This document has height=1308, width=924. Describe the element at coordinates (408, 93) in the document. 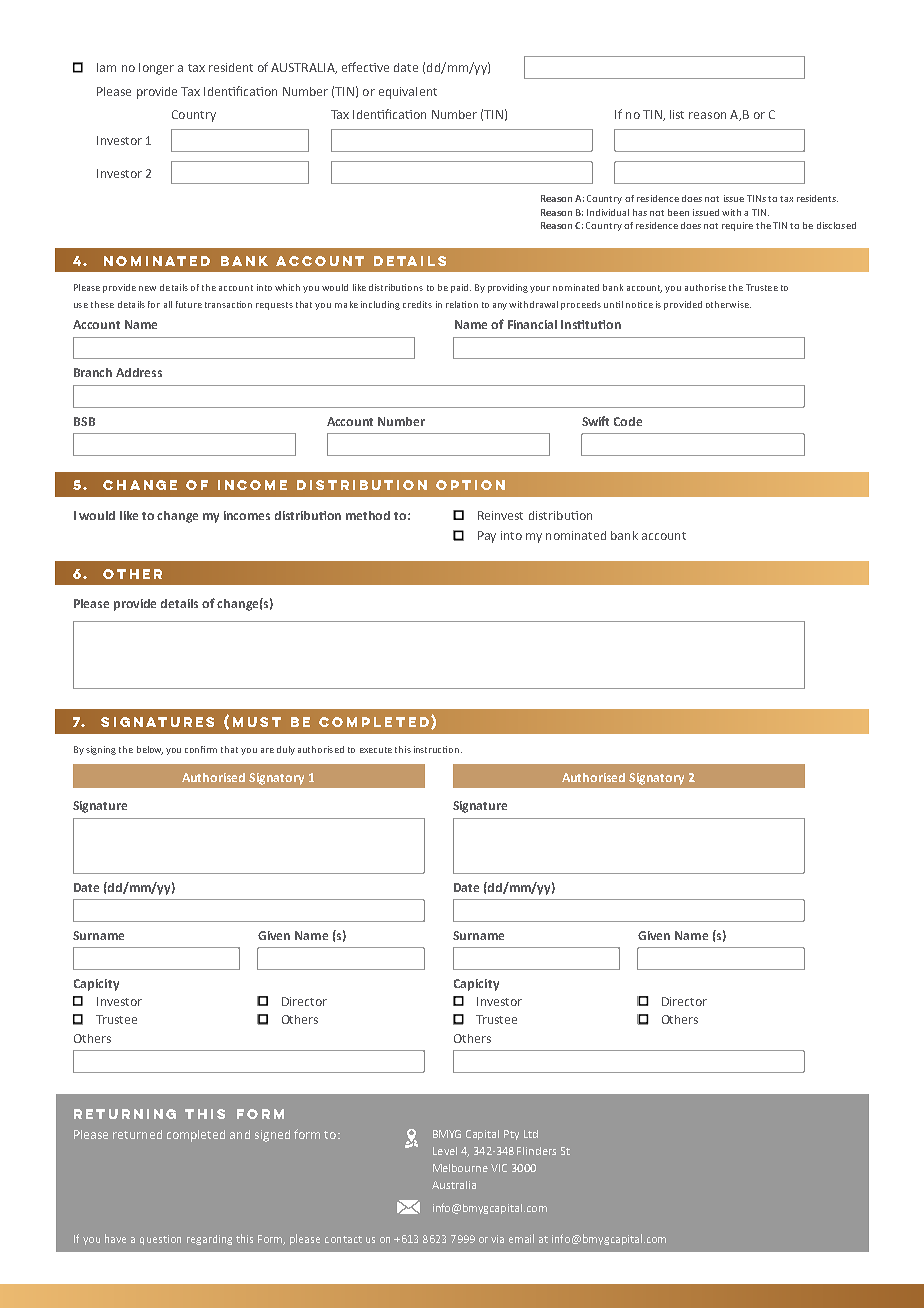

I see `equivalent` at that location.
